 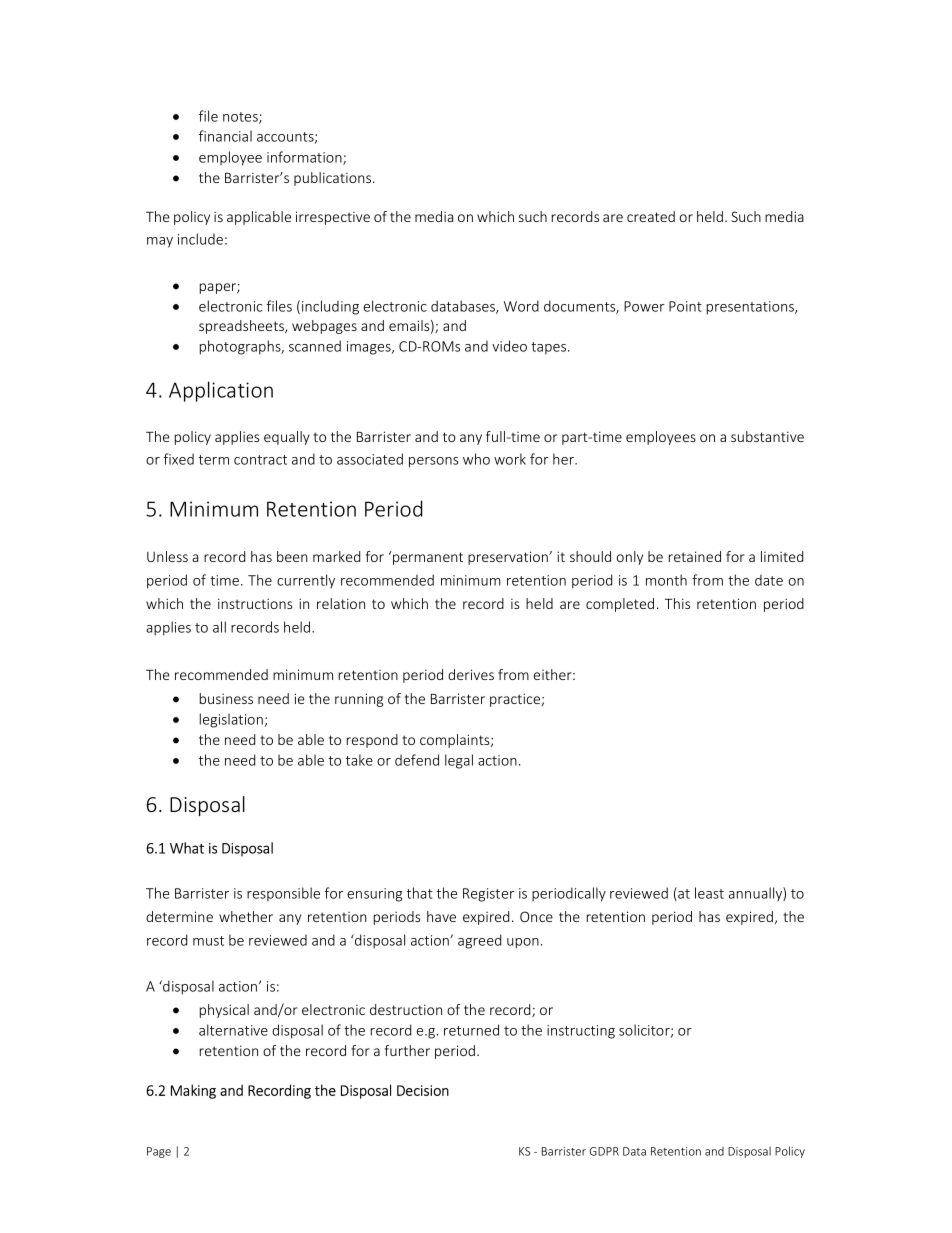 I want to click on Making, so click(x=193, y=1091).
